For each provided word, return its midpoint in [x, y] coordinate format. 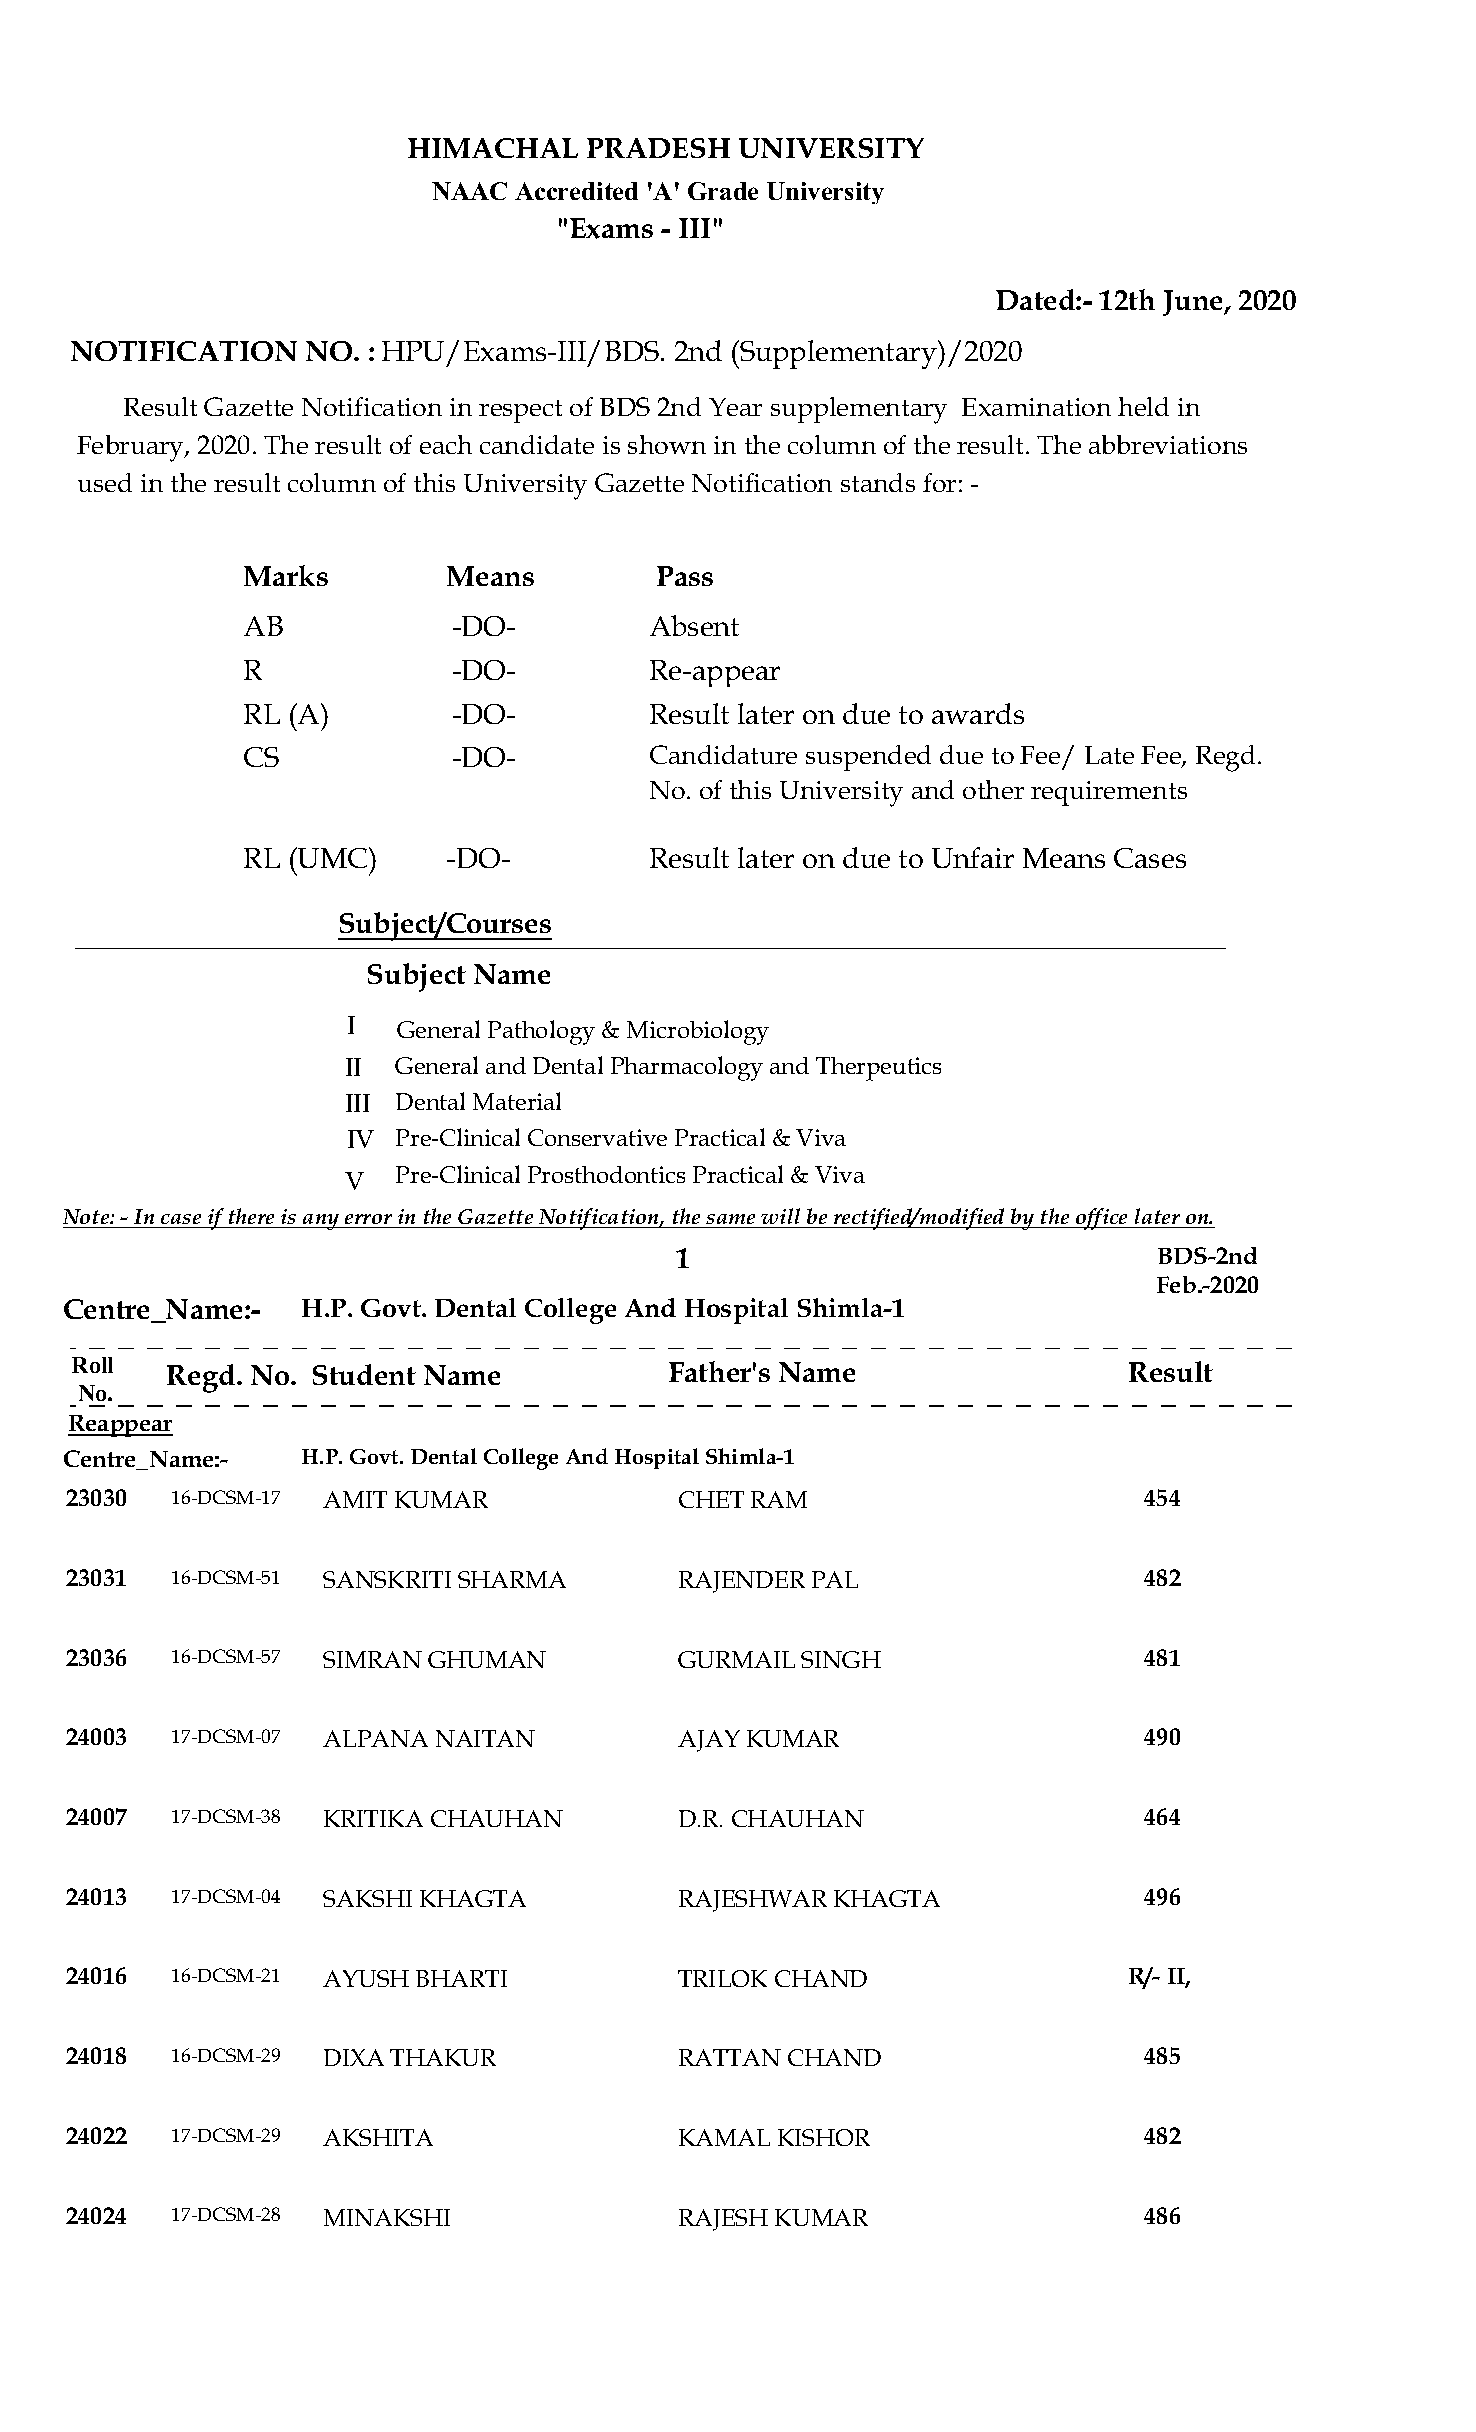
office [1102, 1219]
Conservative [597, 1137]
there [251, 1216]
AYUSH [366, 1978]
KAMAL [724, 2137]
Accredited [576, 191]
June [1194, 303]
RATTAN [730, 2057]
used [105, 482]
